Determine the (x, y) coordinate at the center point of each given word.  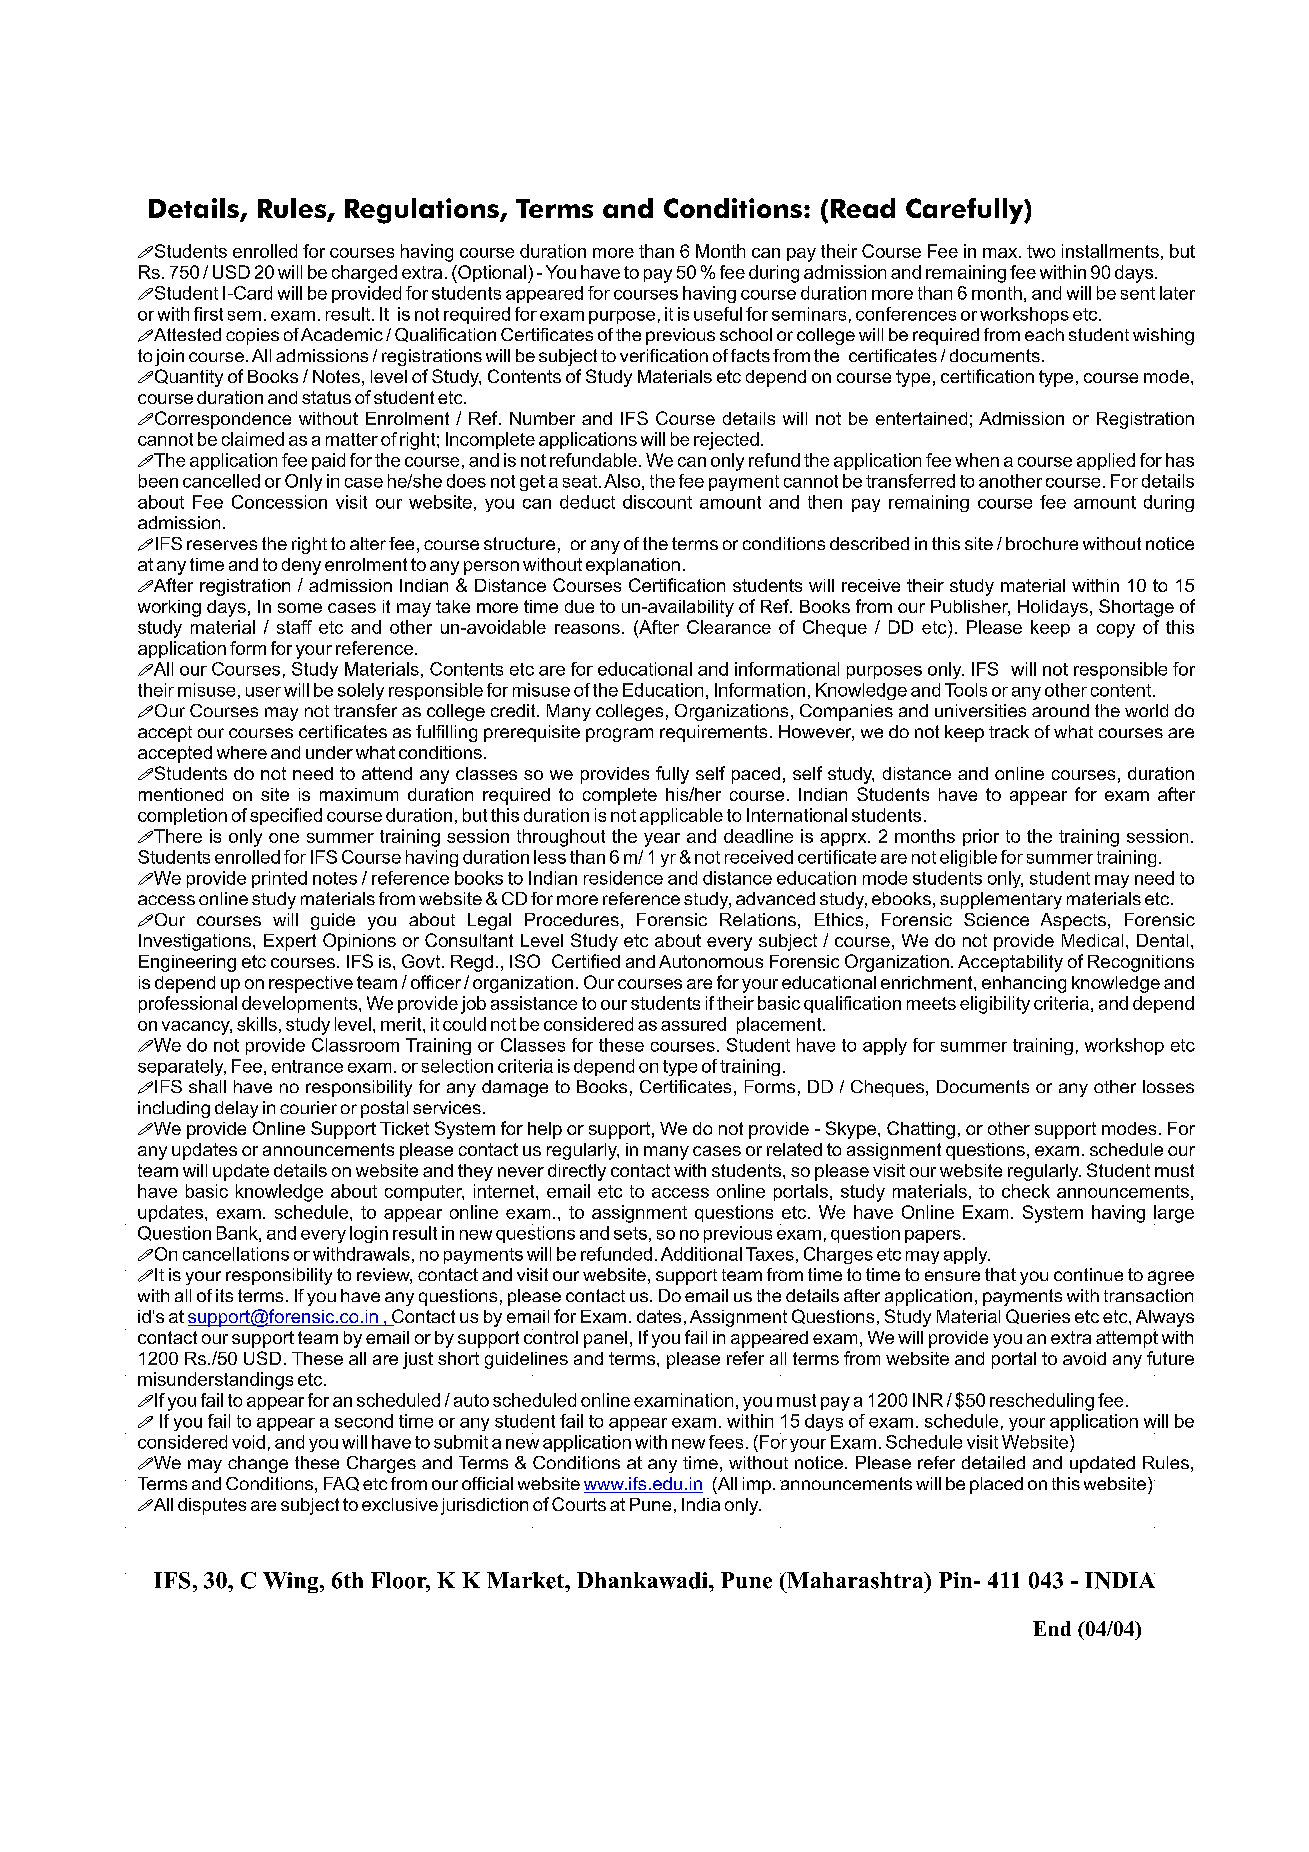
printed (279, 879)
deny (301, 566)
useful (718, 314)
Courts (579, 1504)
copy (1116, 631)
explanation (633, 566)
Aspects (1073, 921)
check (1026, 1191)
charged (364, 274)
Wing (292, 1582)
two (1041, 251)
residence (623, 878)
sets (630, 1233)
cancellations (236, 1254)
